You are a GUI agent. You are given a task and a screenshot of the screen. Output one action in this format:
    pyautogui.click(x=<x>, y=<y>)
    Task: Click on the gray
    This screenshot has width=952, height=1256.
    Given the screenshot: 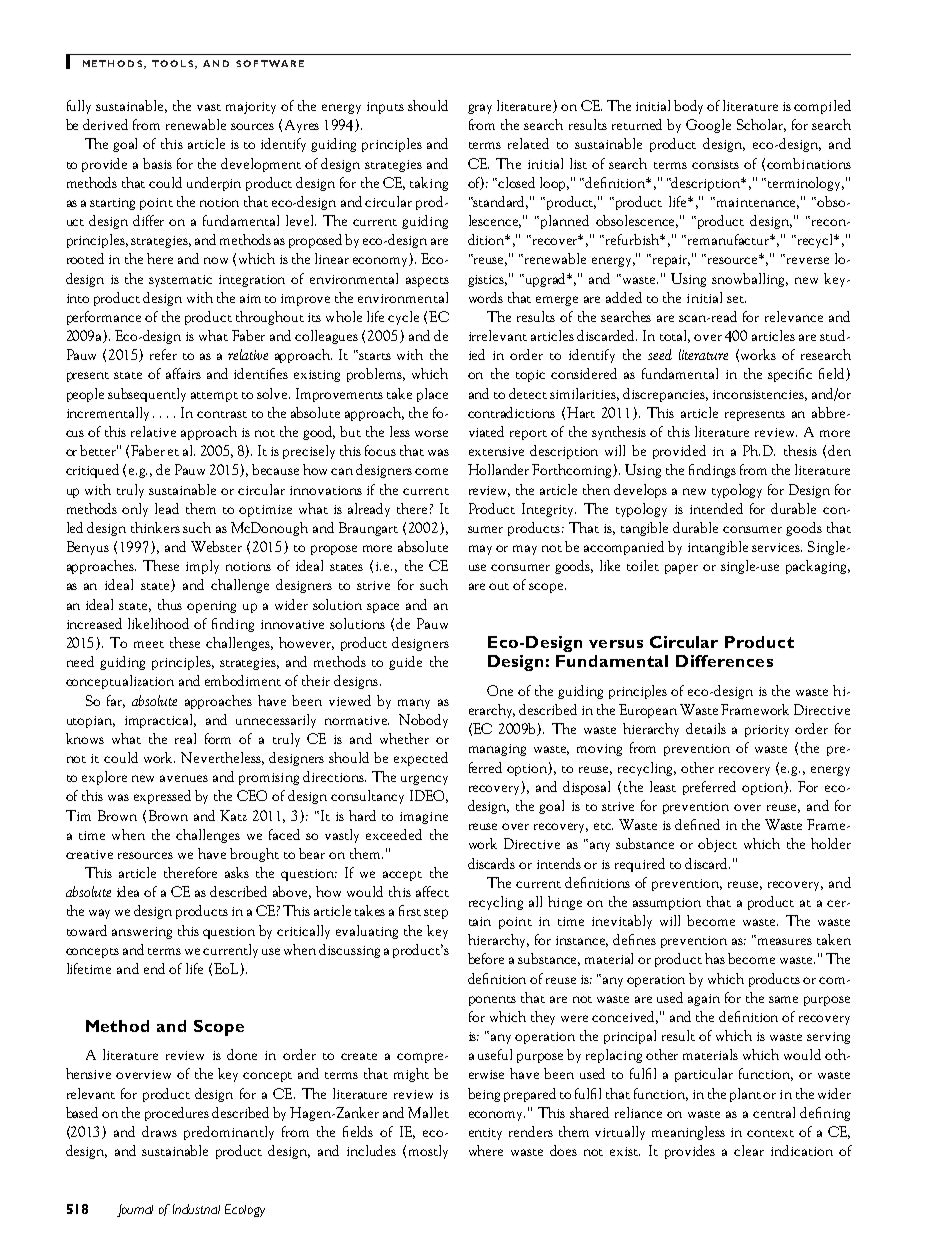 What is the action you would take?
    pyautogui.click(x=480, y=109)
